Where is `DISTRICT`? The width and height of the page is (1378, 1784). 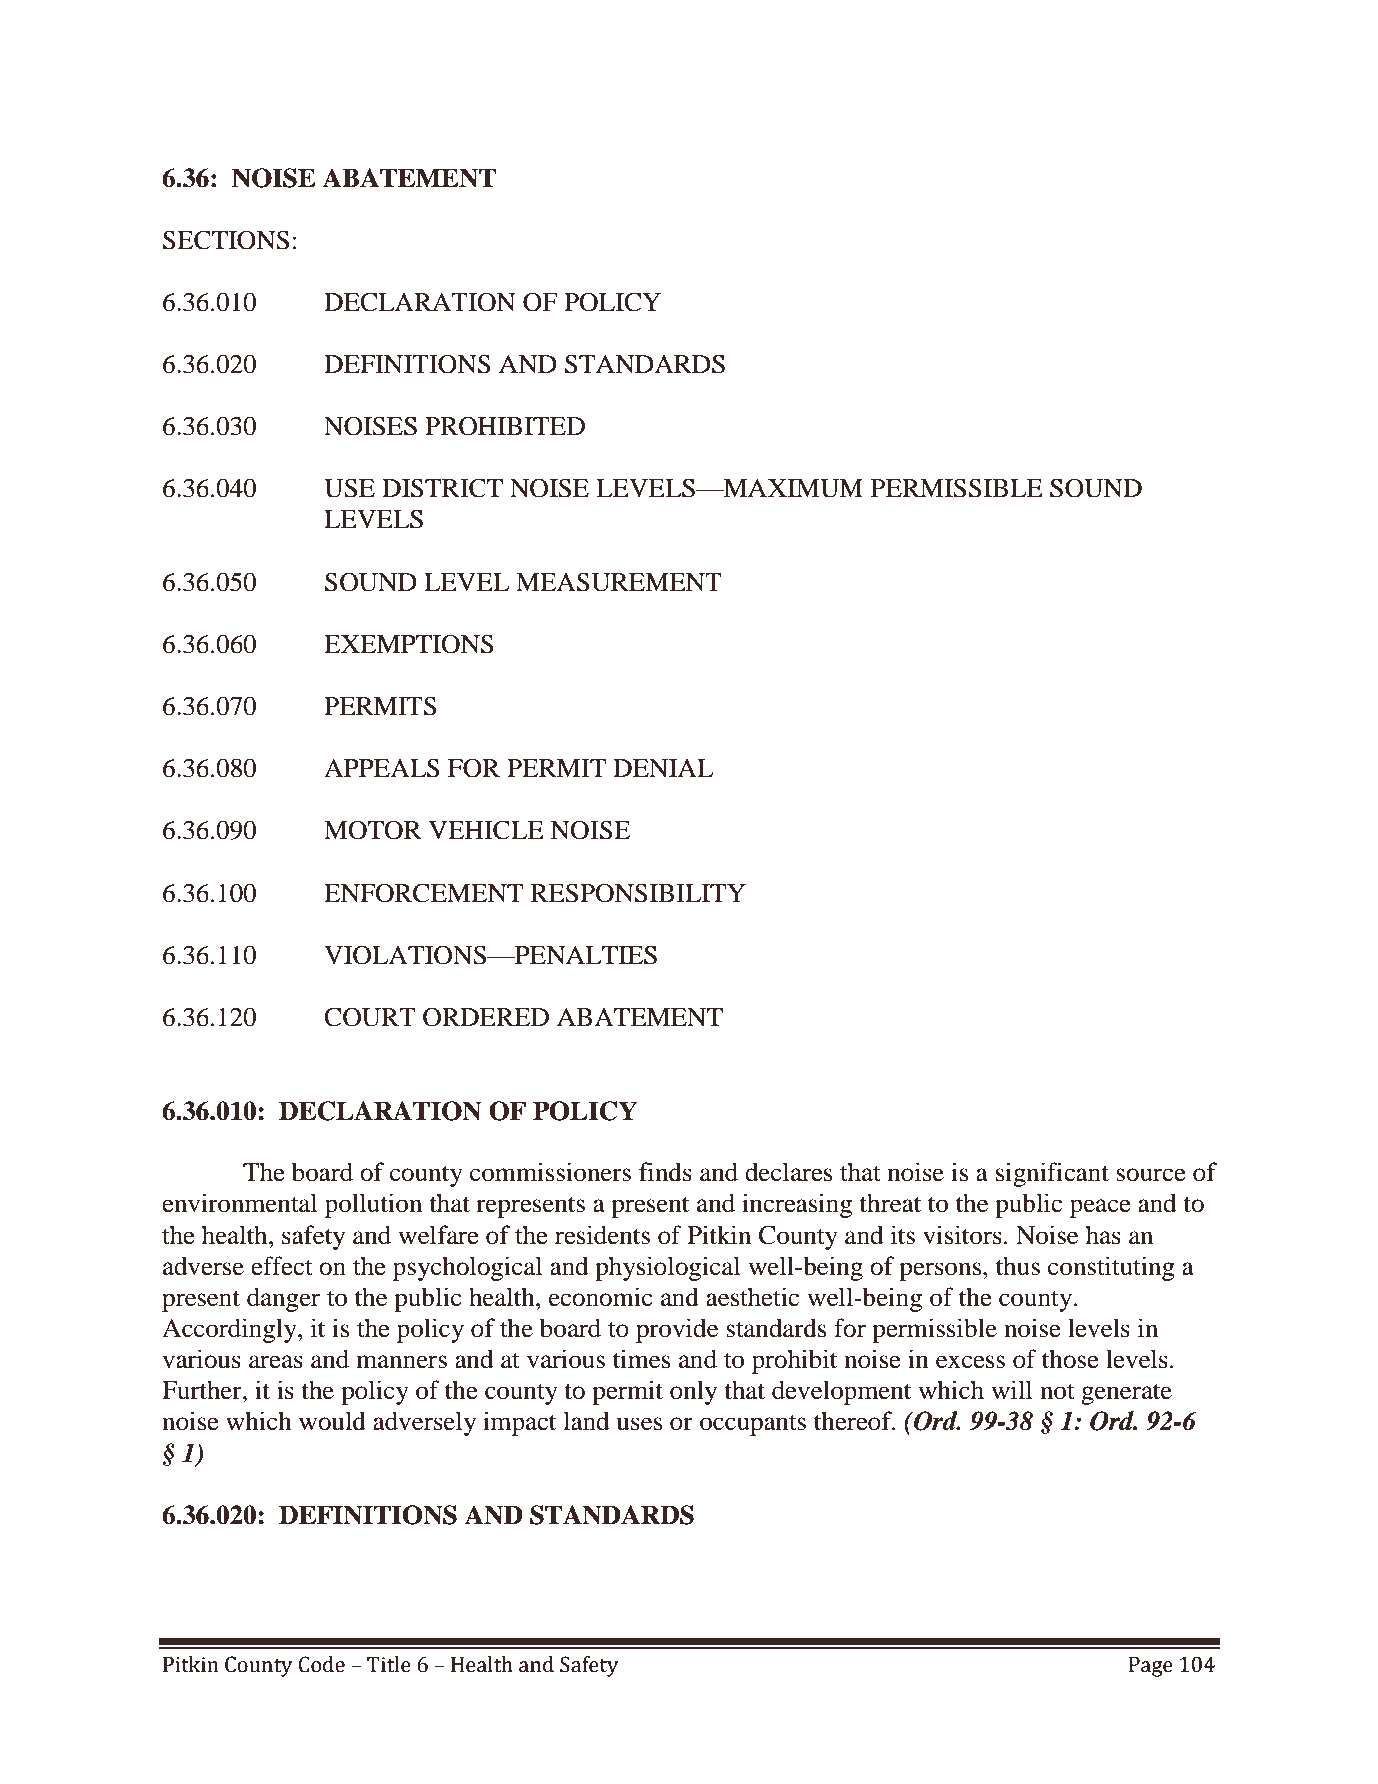
DISTRICT is located at coordinates (442, 488).
